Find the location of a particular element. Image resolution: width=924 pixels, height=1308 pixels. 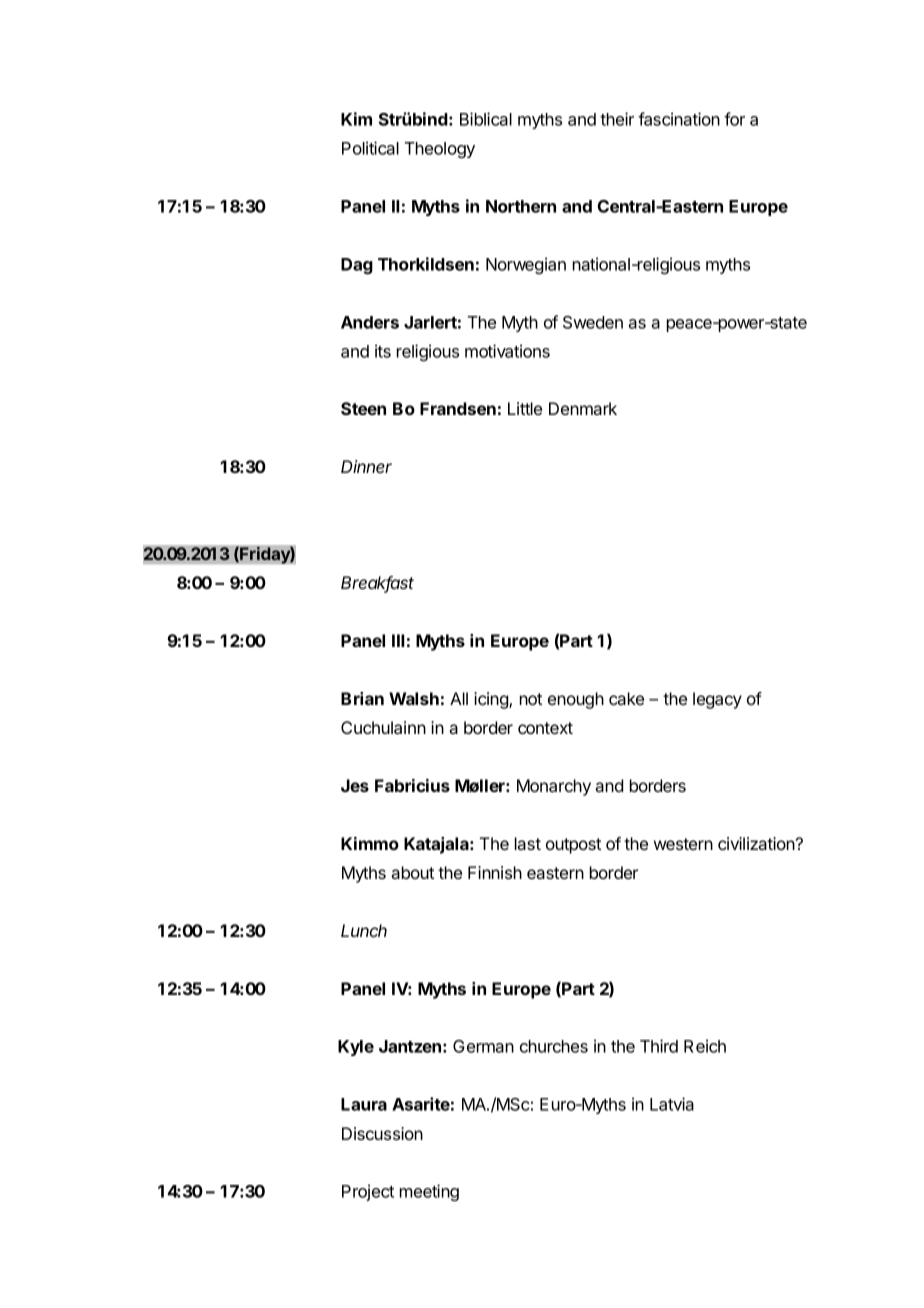

western is located at coordinates (683, 844).
